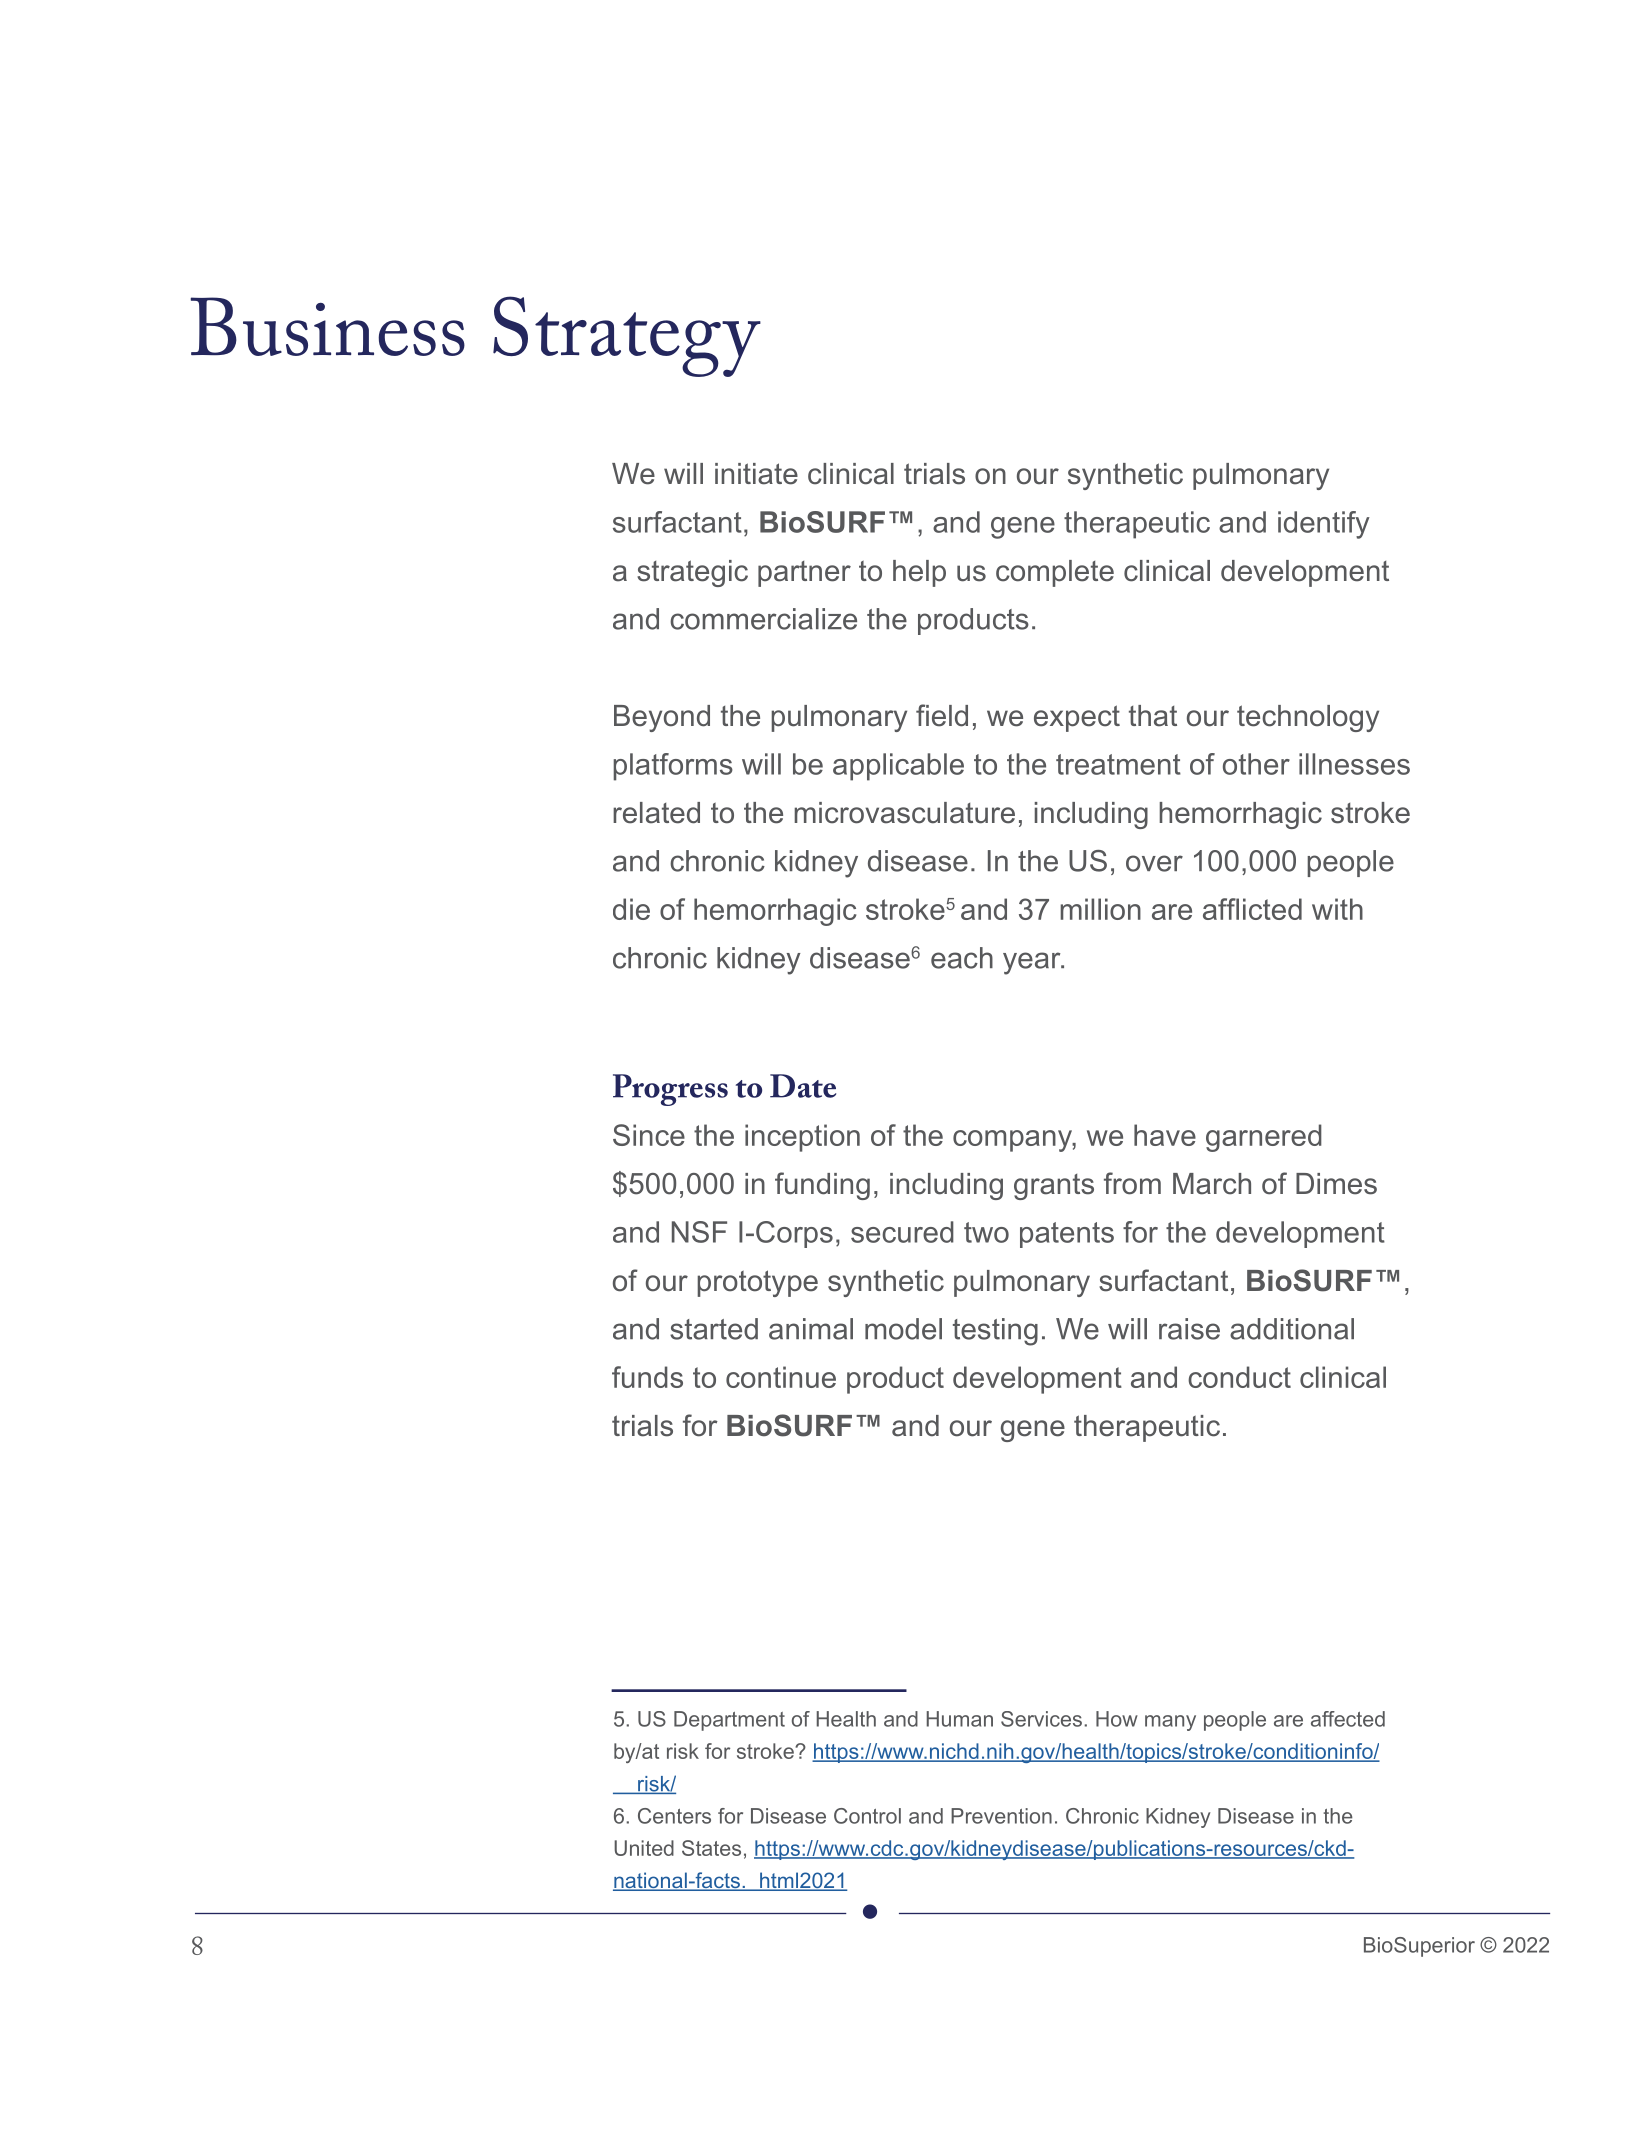  Describe the element at coordinates (1256, 764) in the image. I see `other` at that location.
